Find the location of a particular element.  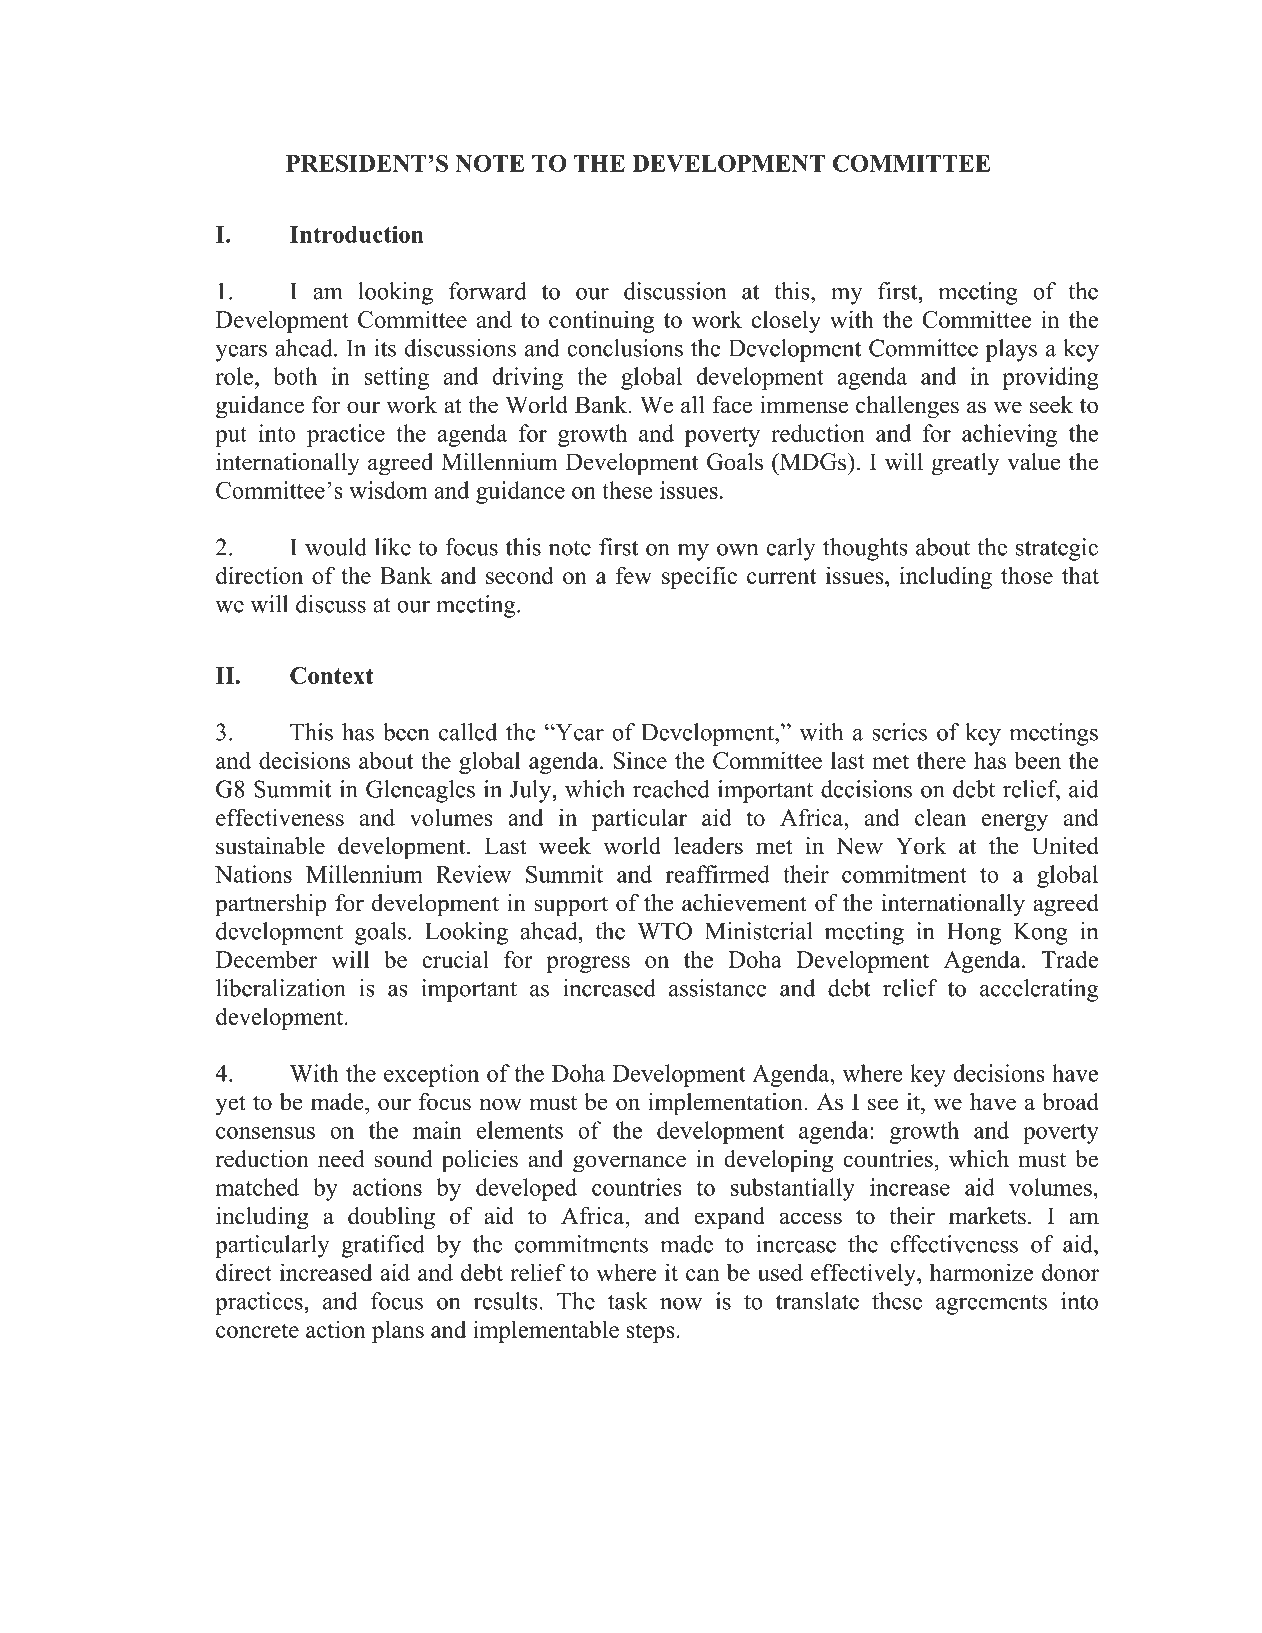

there is located at coordinates (941, 760).
